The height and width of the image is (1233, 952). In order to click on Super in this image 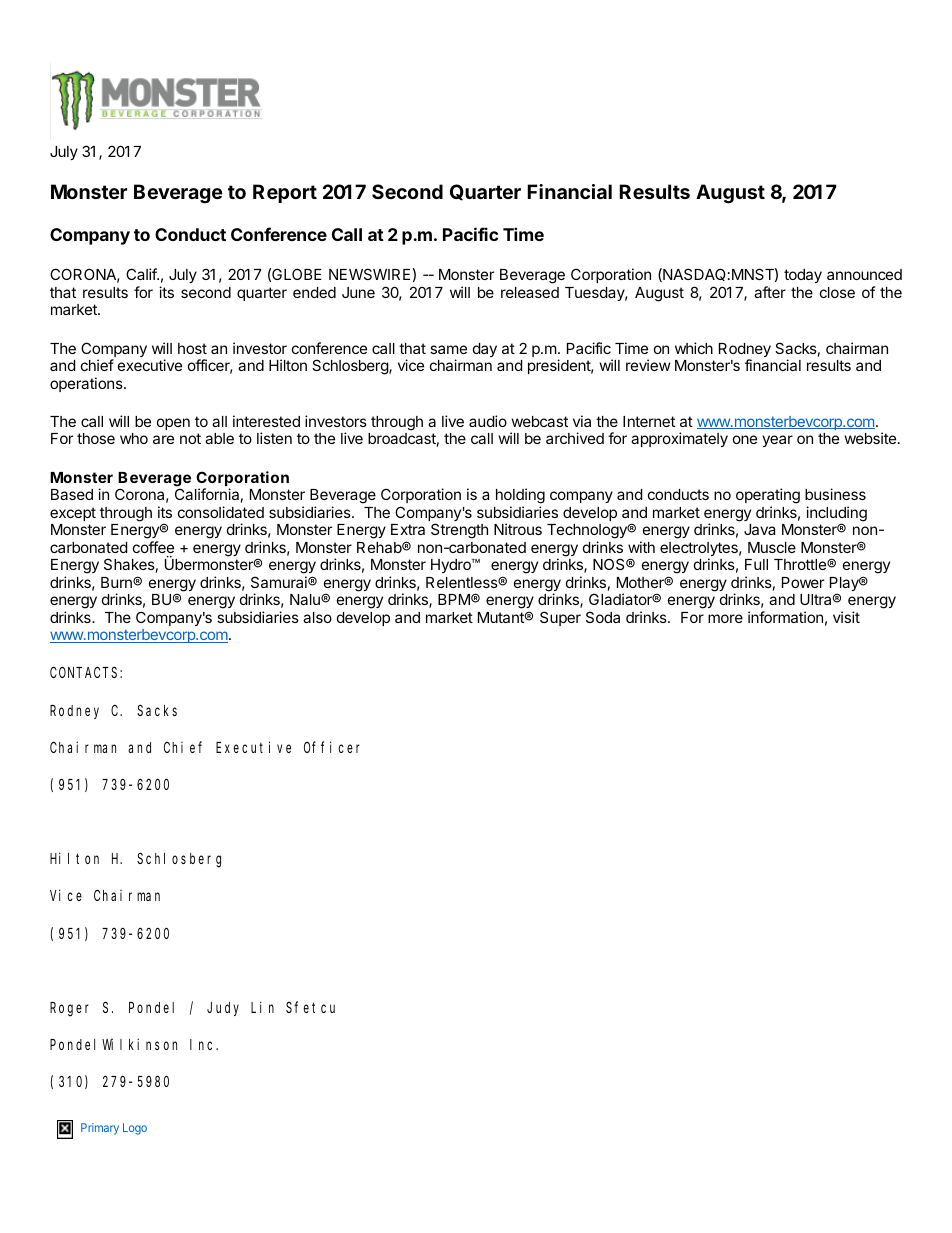, I will do `click(560, 618)`.
